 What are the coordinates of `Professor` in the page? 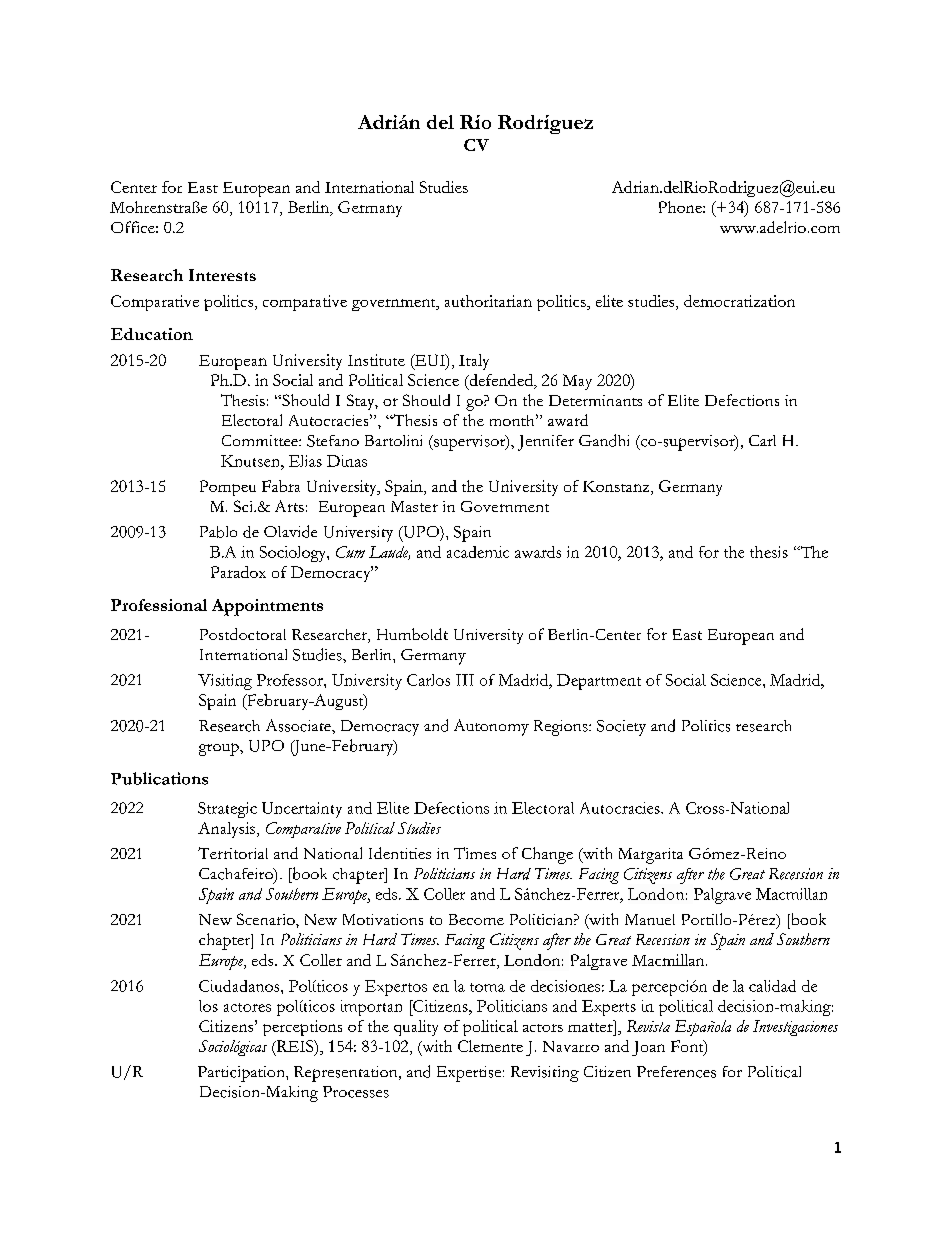 It's located at (291, 680).
